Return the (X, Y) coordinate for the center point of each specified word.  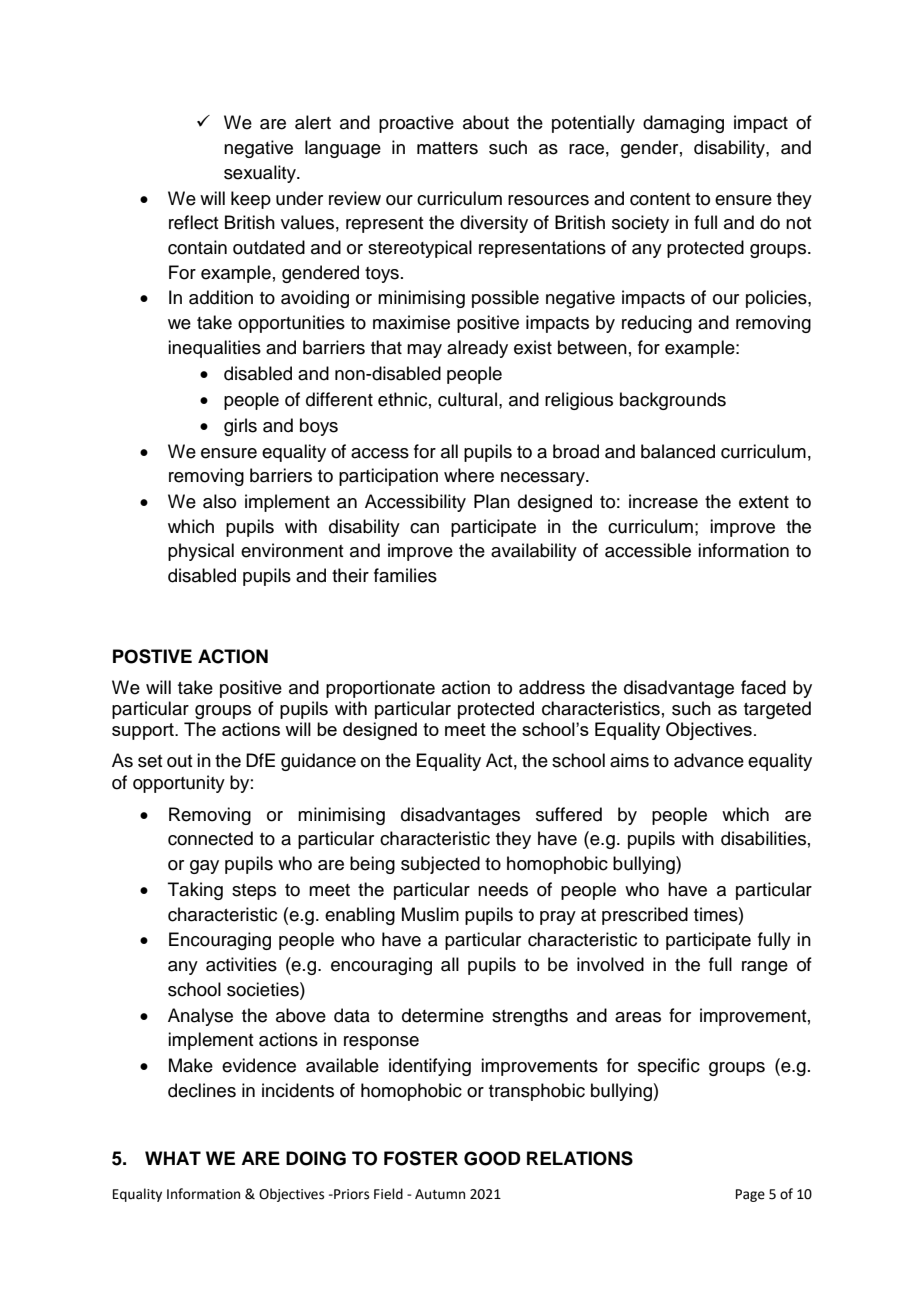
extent (764, 502)
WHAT (173, 1158)
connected (210, 838)
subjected (440, 865)
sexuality (261, 174)
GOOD (492, 1158)
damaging (683, 124)
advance (709, 760)
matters (447, 148)
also (219, 501)
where (469, 475)
